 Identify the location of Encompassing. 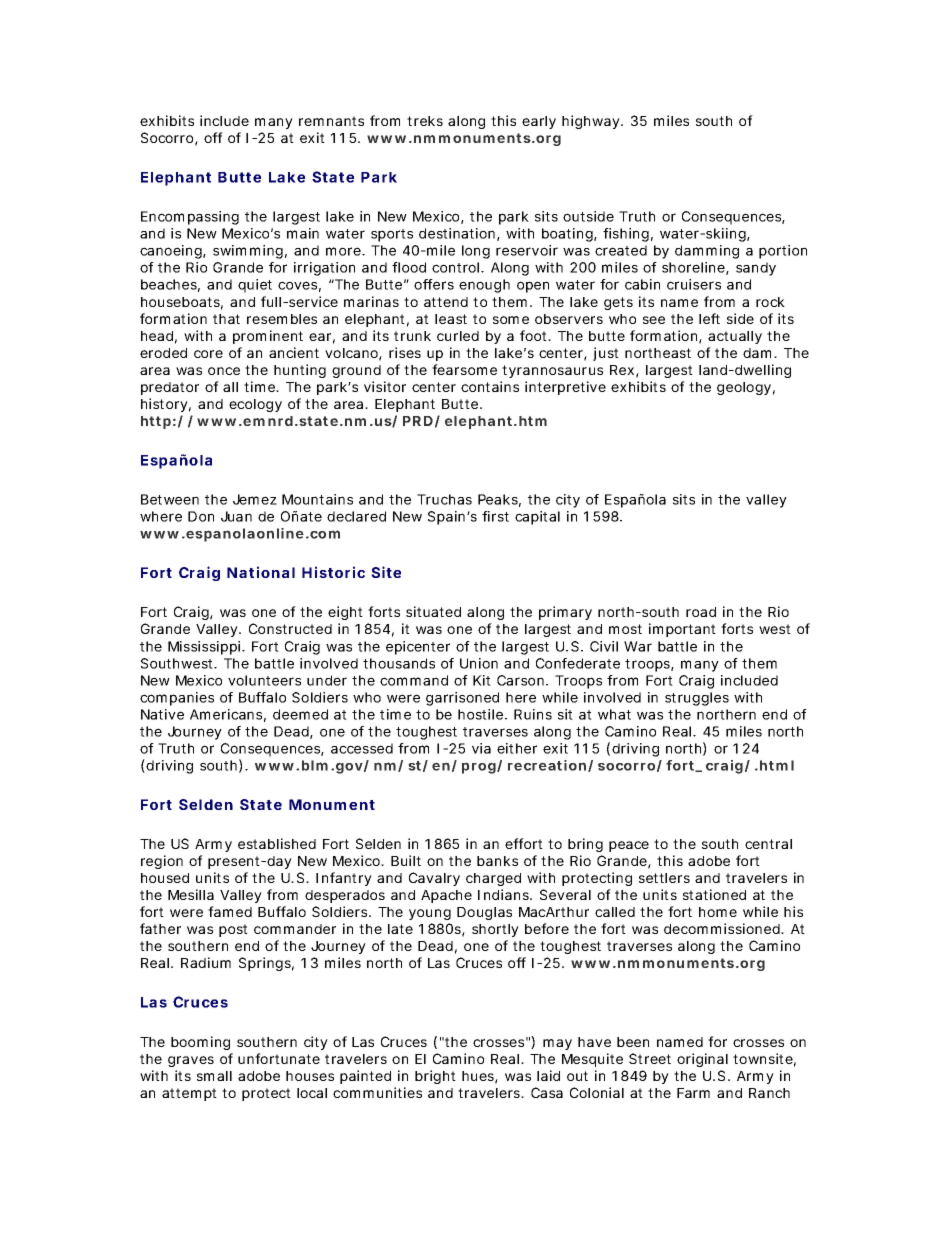
(190, 218).
